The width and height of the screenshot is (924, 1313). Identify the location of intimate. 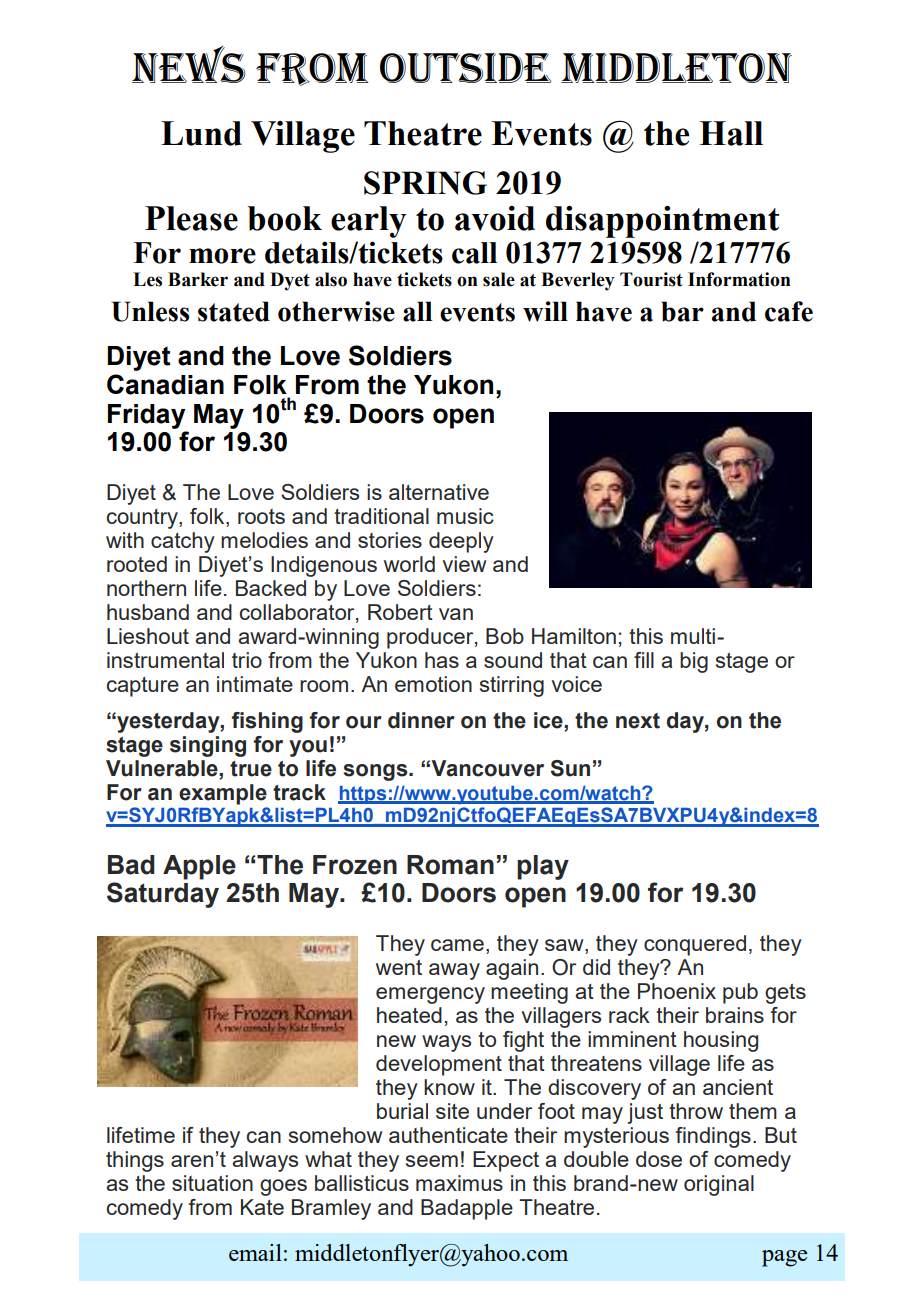
(255, 684).
